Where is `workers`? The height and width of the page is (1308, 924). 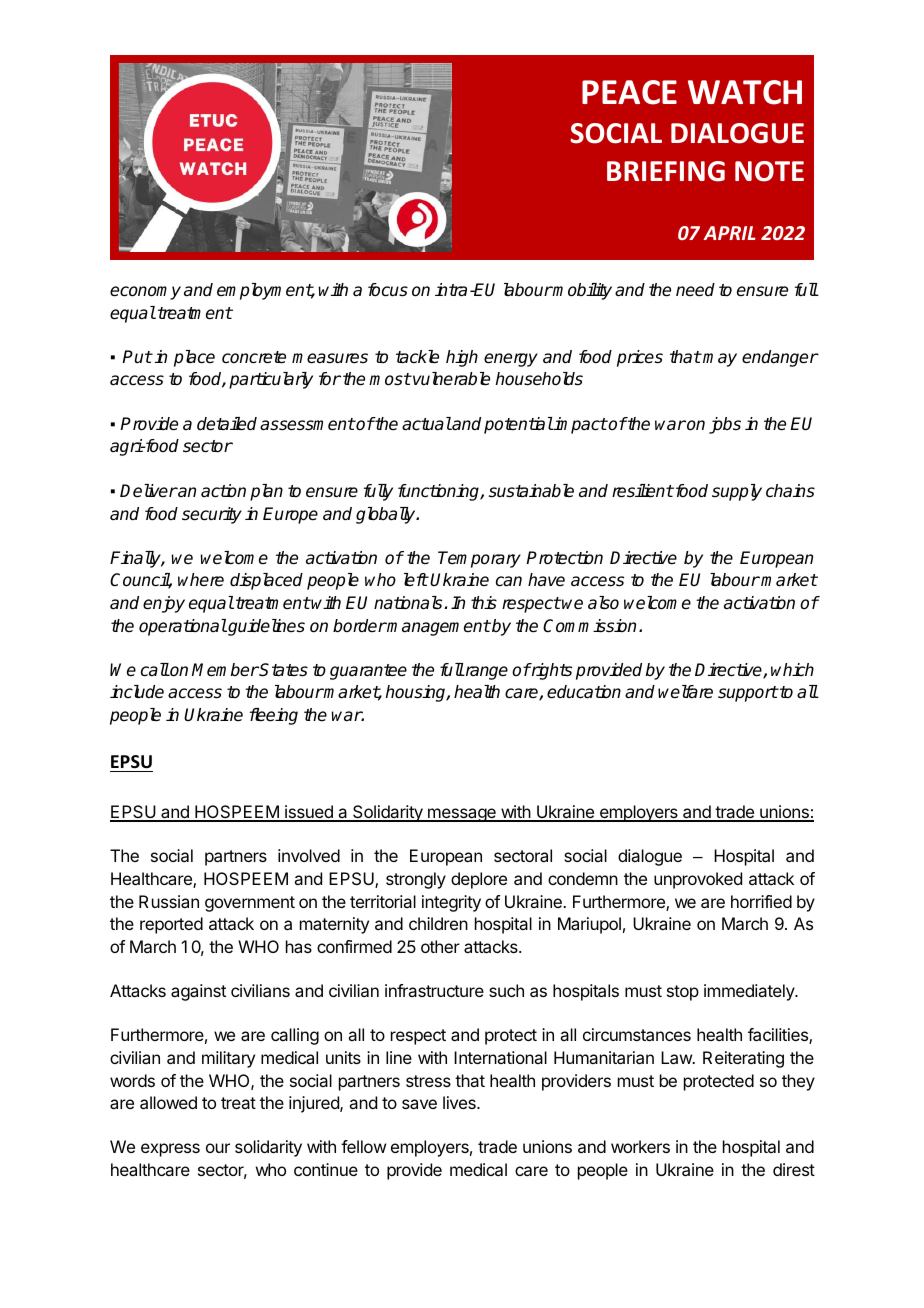
workers is located at coordinates (640, 1146).
